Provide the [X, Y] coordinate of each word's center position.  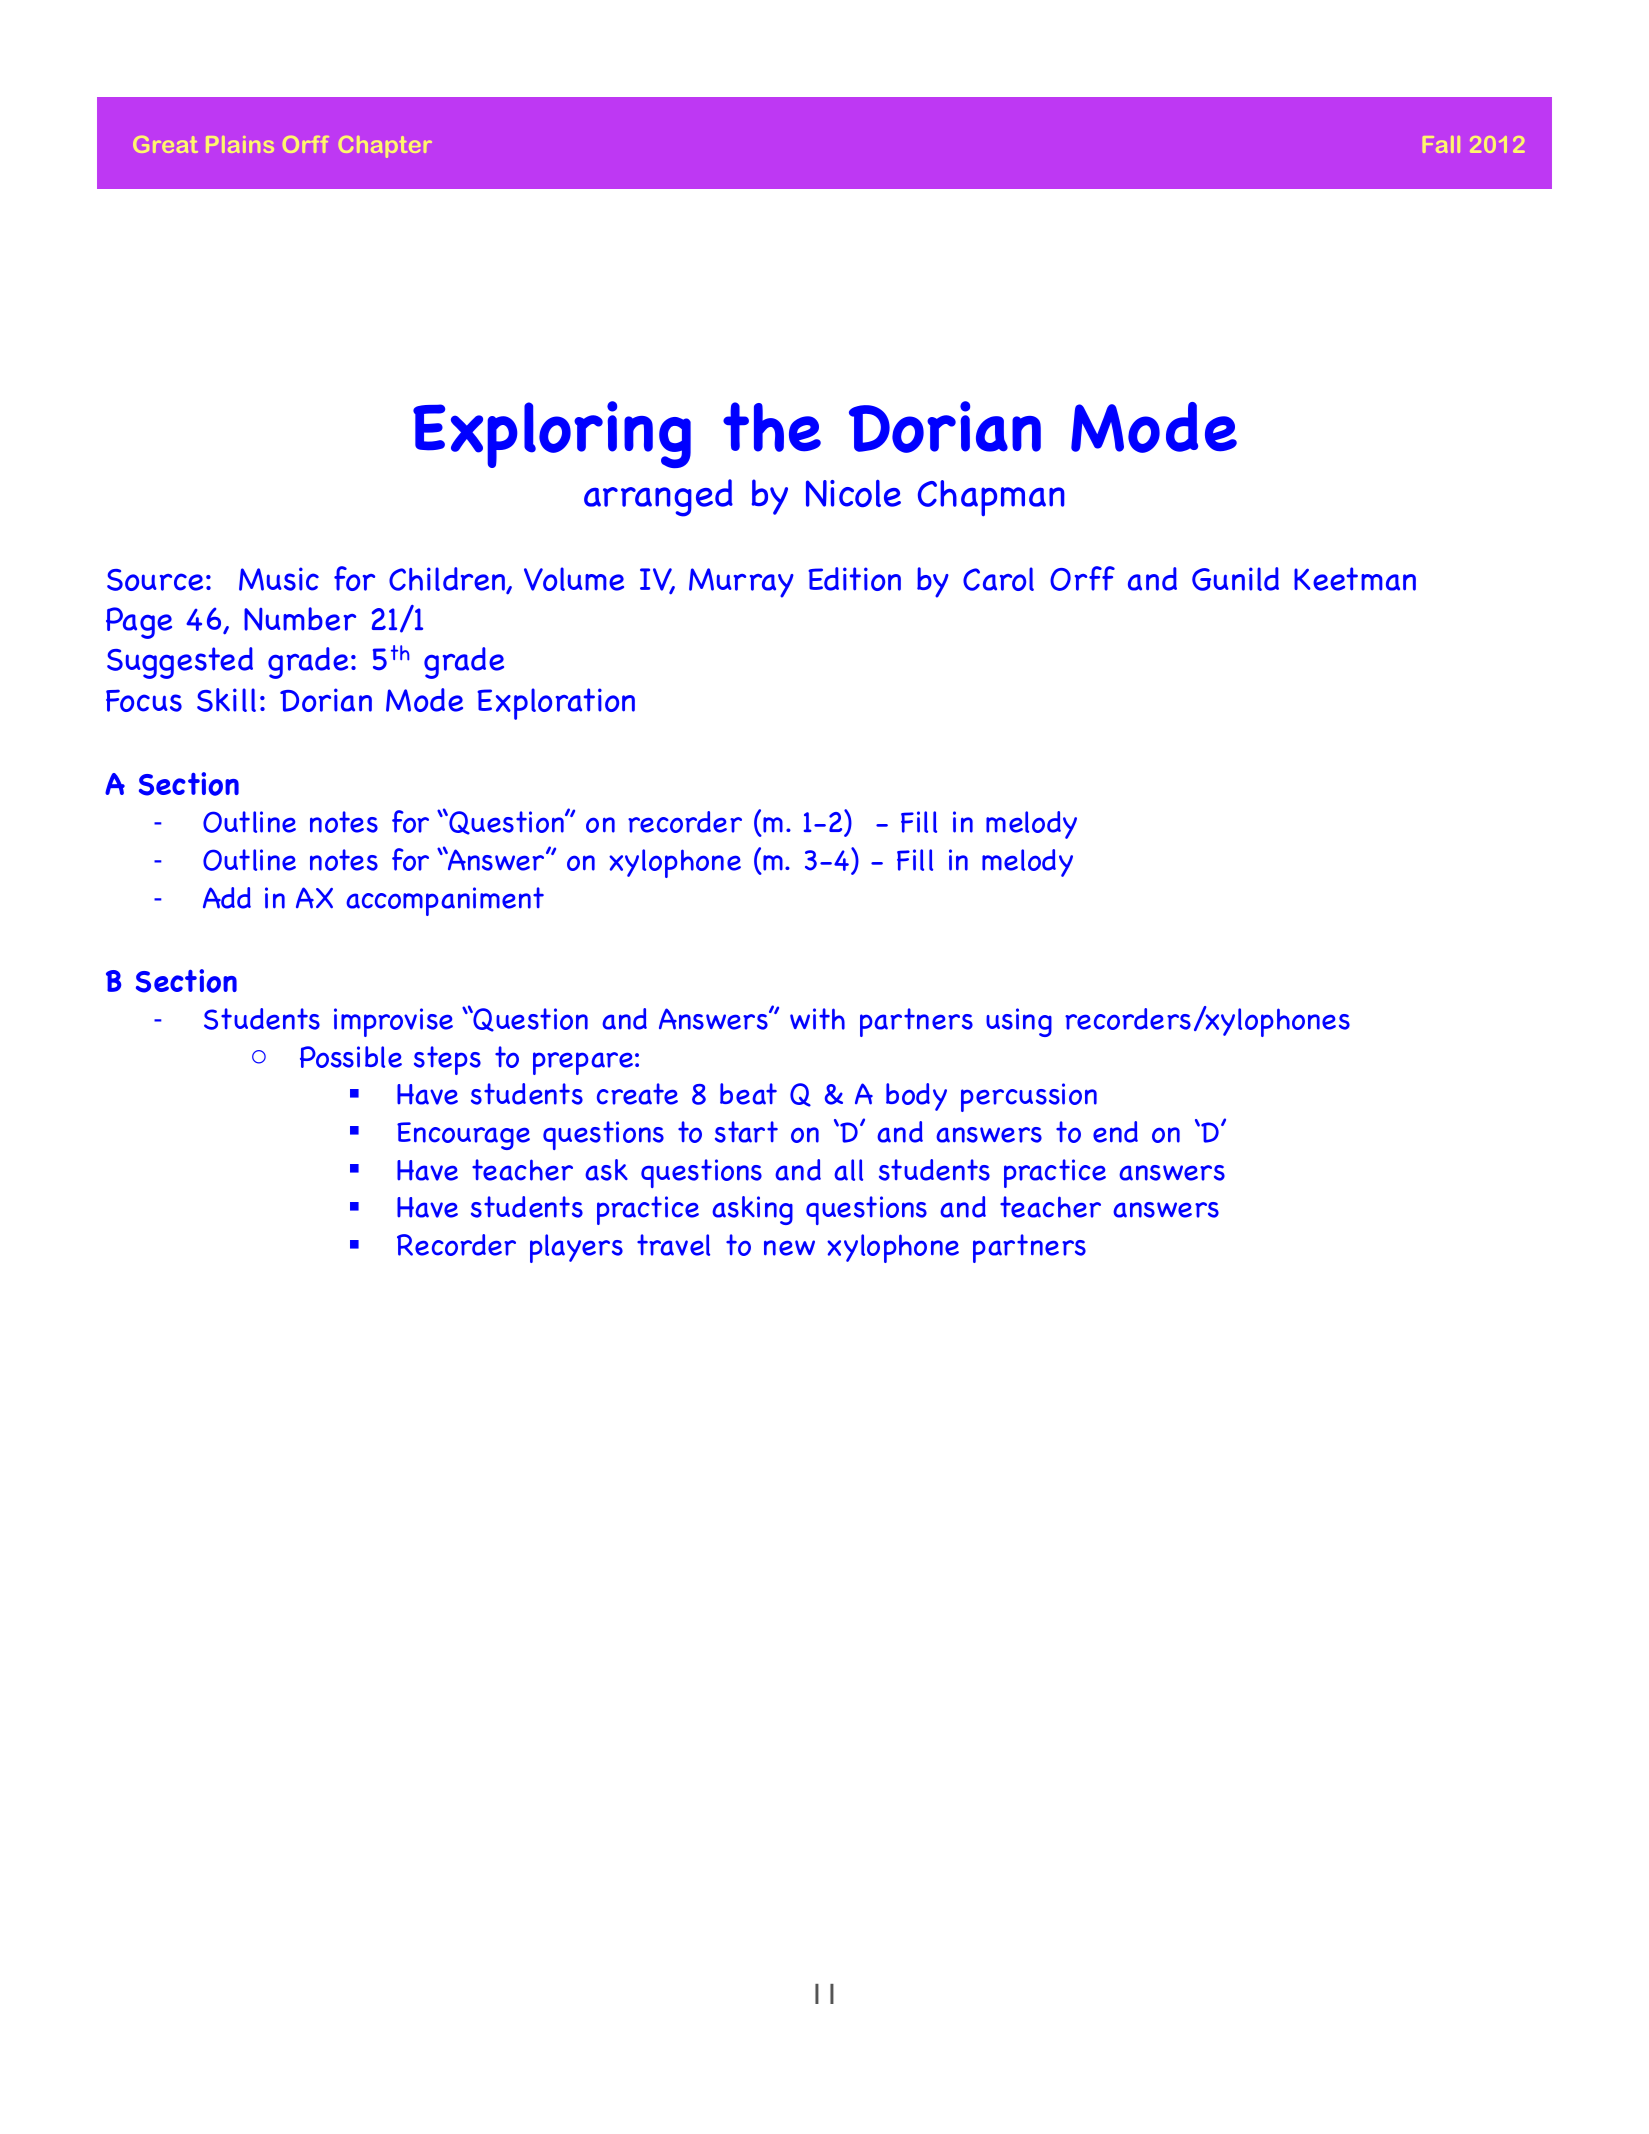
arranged [658, 498]
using [1019, 1022]
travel [673, 1245]
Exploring [552, 434]
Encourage [463, 1136]
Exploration [556, 704]
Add [227, 898]
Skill [226, 700]
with [817, 1019]
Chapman [991, 498]
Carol [998, 579]
